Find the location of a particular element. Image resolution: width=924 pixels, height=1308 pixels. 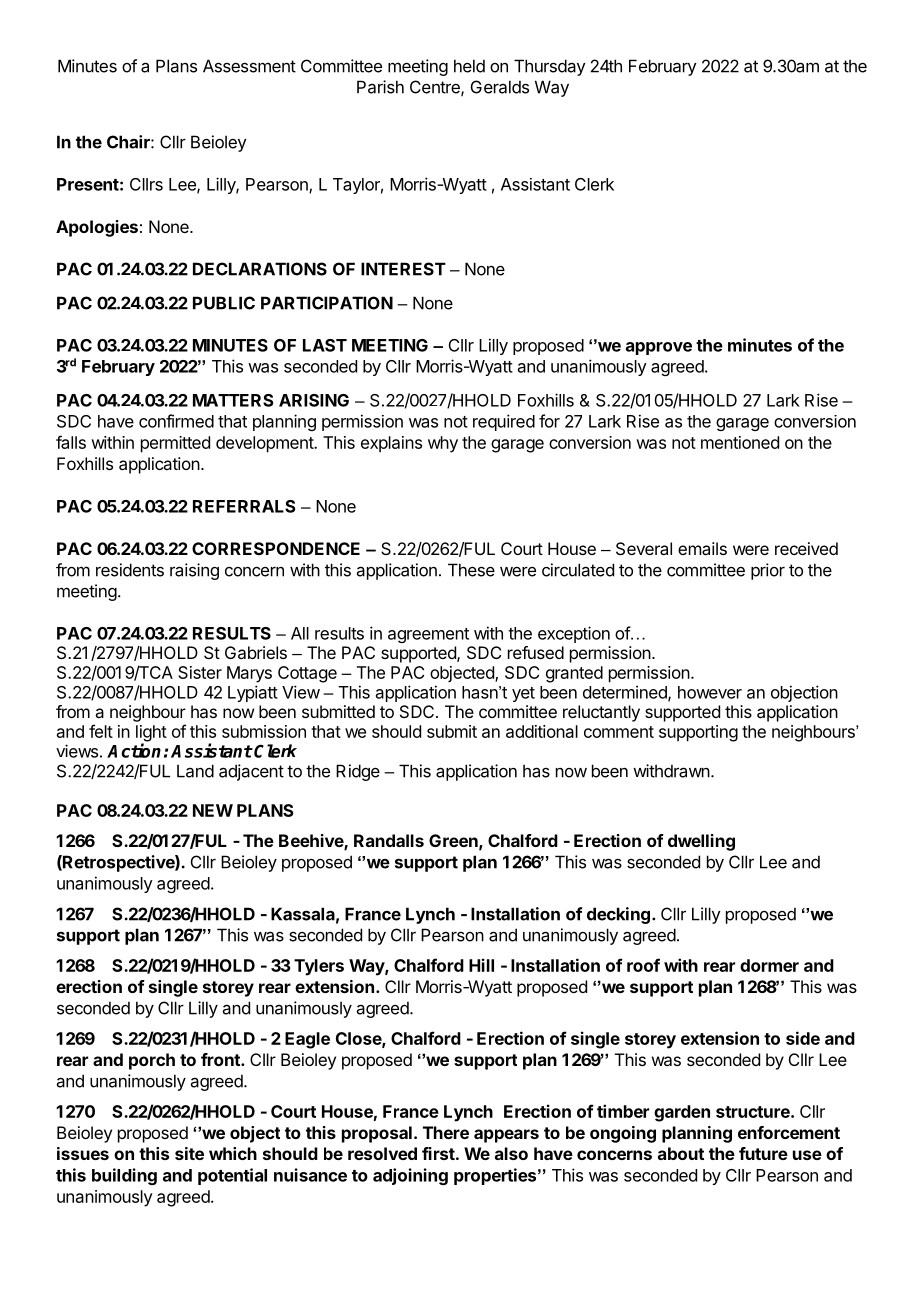

Assessment is located at coordinates (249, 66).
